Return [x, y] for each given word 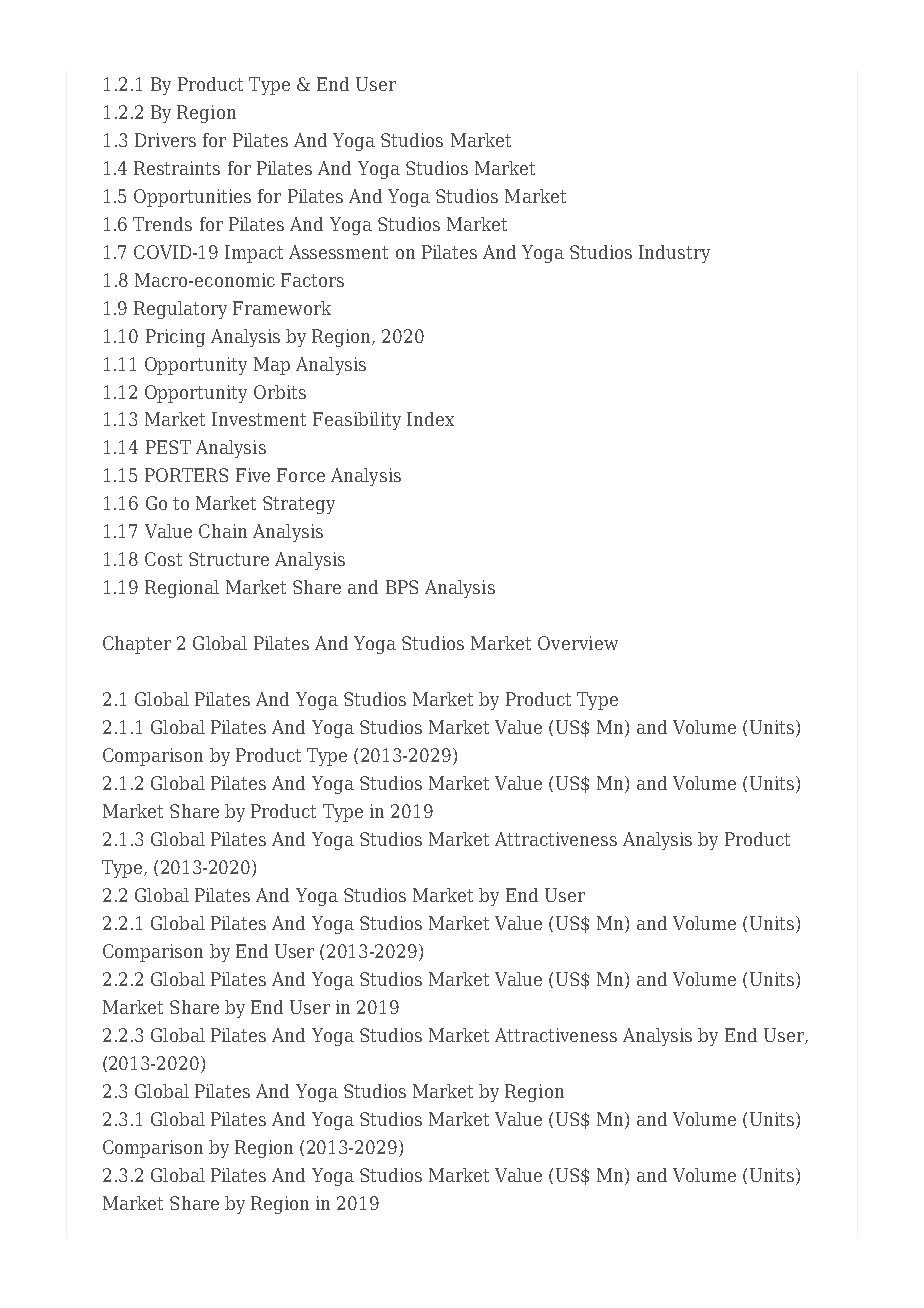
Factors [312, 280]
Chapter [137, 645]
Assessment [338, 252]
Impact [254, 254]
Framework [282, 308]
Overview [578, 643]
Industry [674, 254]
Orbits [280, 392]
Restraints [177, 168]
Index [430, 419]
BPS [402, 587]
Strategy [299, 505]
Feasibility [357, 421]
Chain [223, 531]
